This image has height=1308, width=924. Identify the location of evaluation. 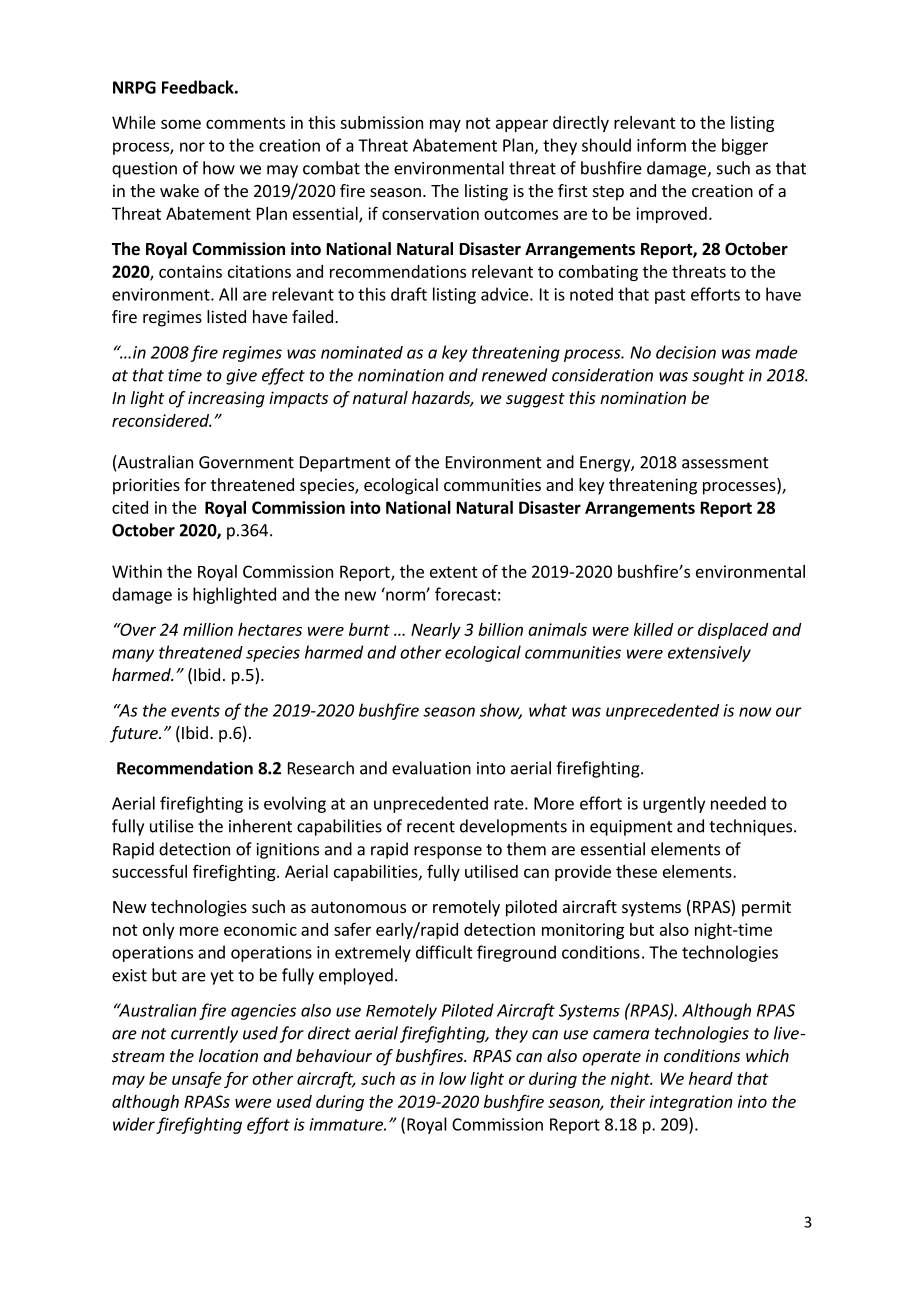
(431, 768).
